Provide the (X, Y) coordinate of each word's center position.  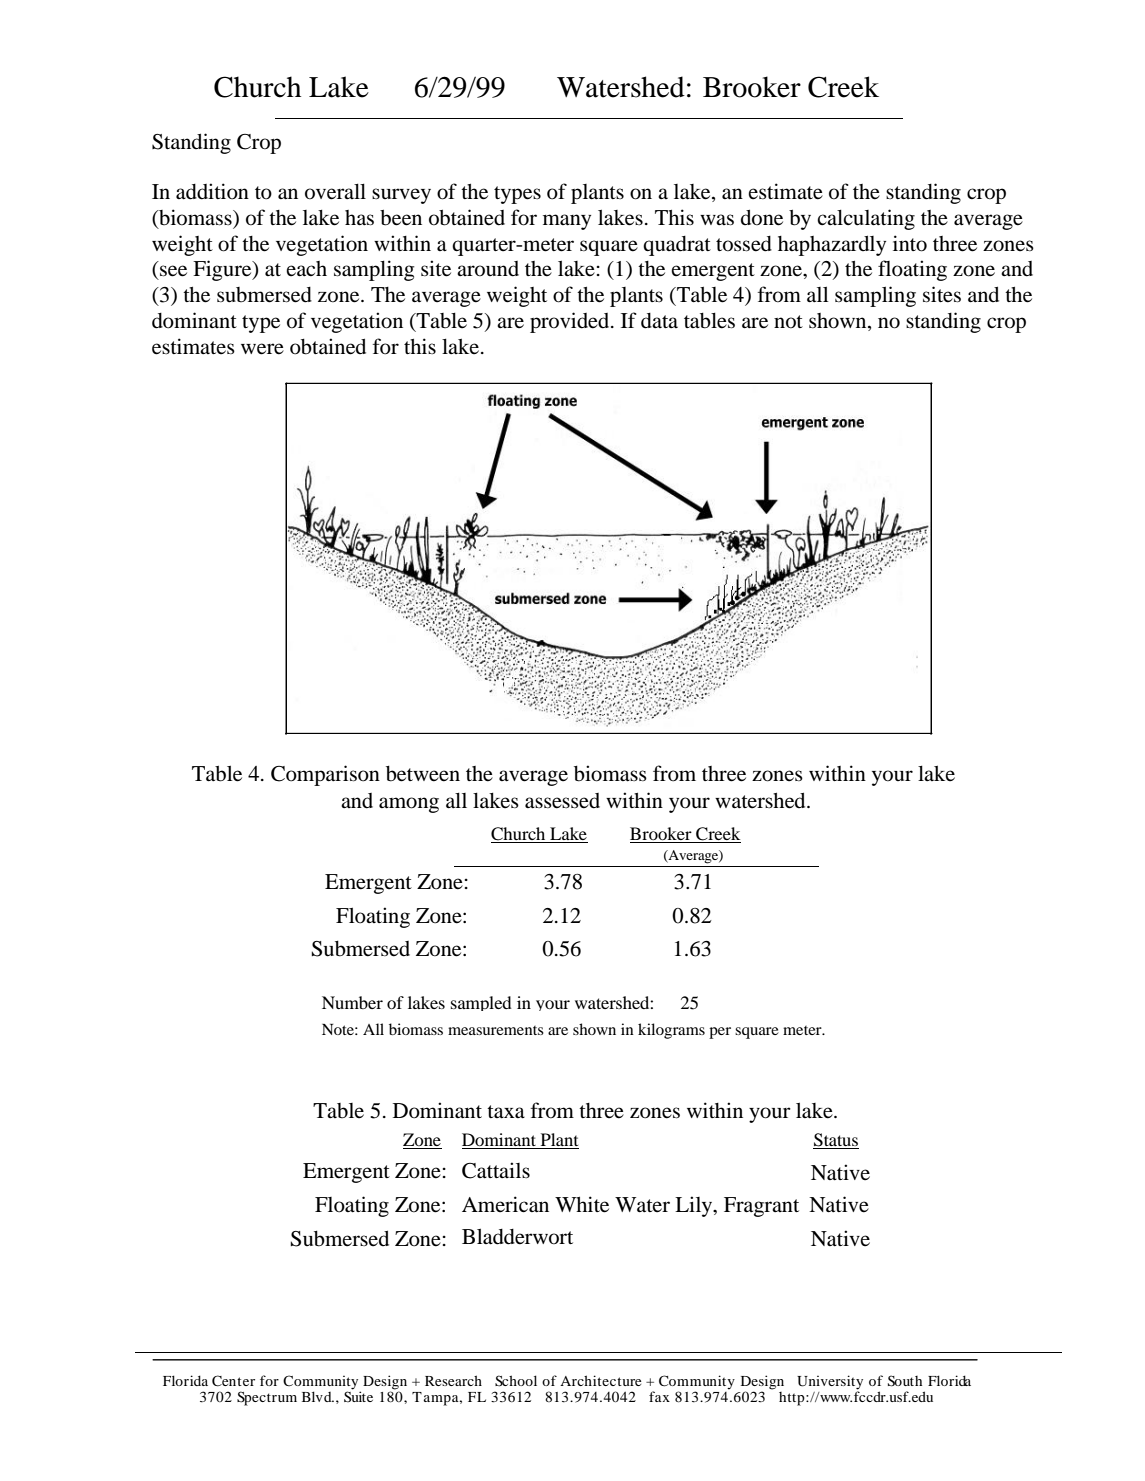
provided (571, 322)
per (720, 1033)
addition (212, 191)
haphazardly (832, 245)
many (567, 222)
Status (836, 1141)
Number (352, 1002)
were (262, 349)
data (659, 321)
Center (233, 1381)
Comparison (325, 775)
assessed (562, 801)
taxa (506, 1112)
